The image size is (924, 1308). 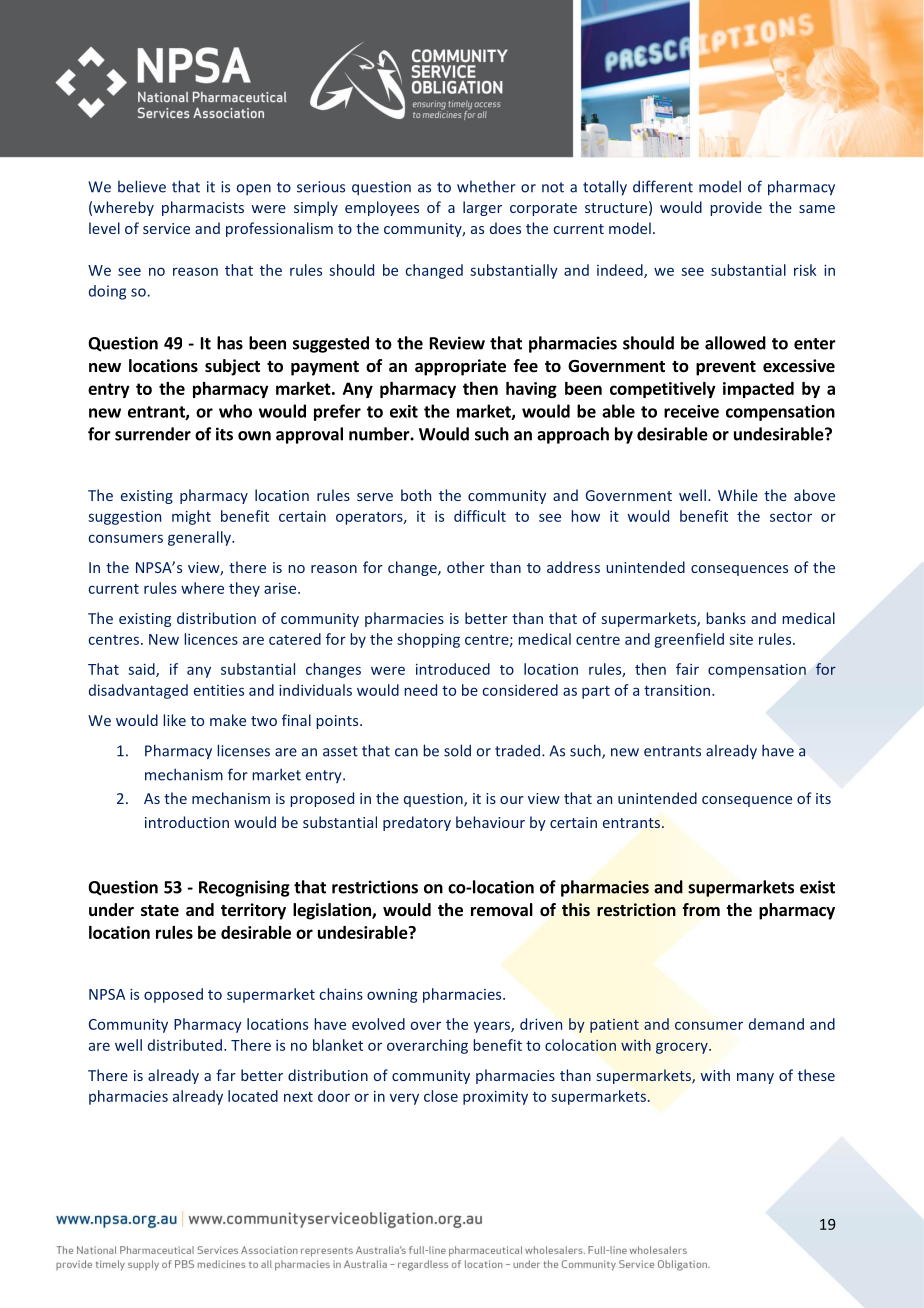 What do you see at coordinates (211, 639) in the screenshot?
I see `licences` at bounding box center [211, 639].
